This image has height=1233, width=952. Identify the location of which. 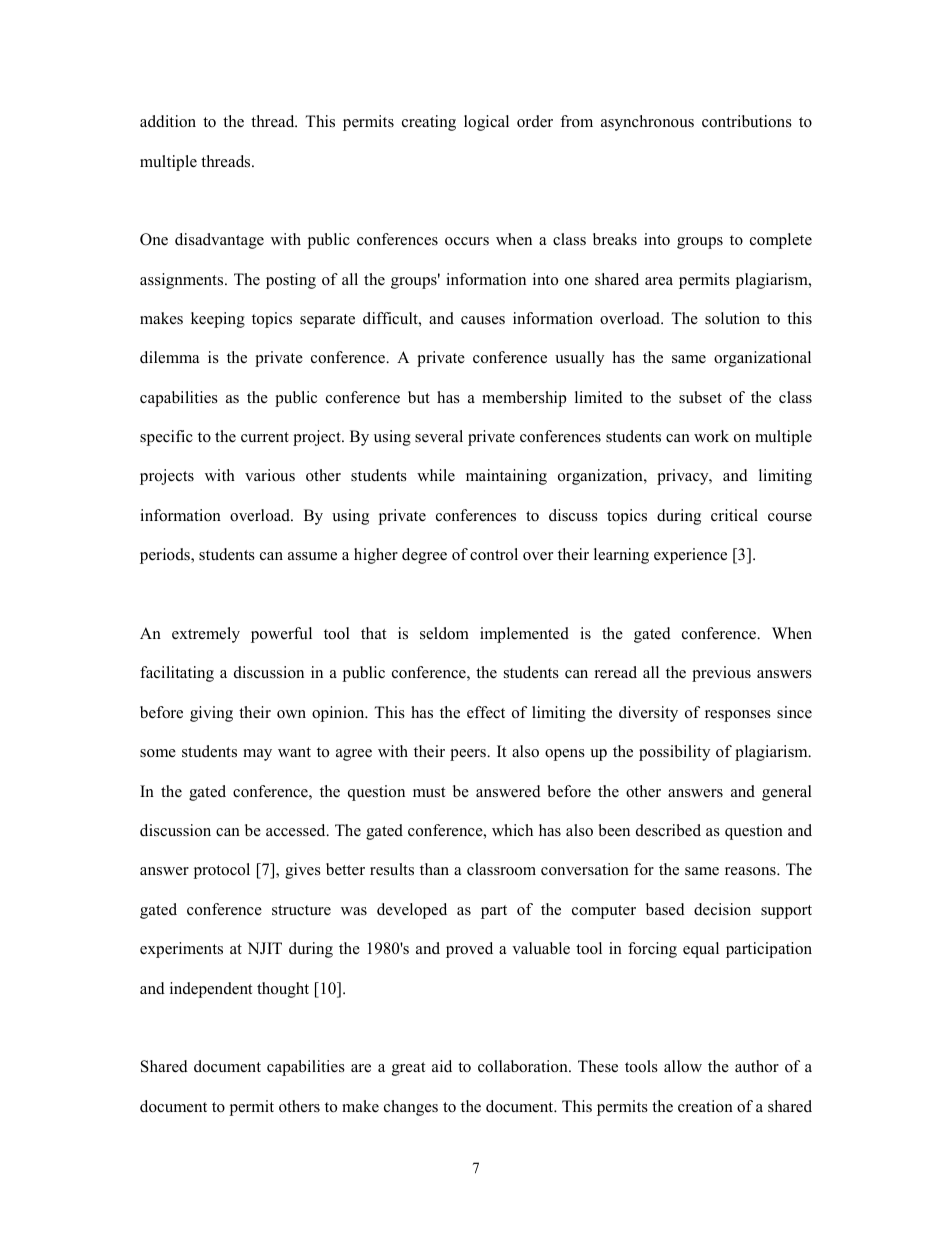
(512, 830).
